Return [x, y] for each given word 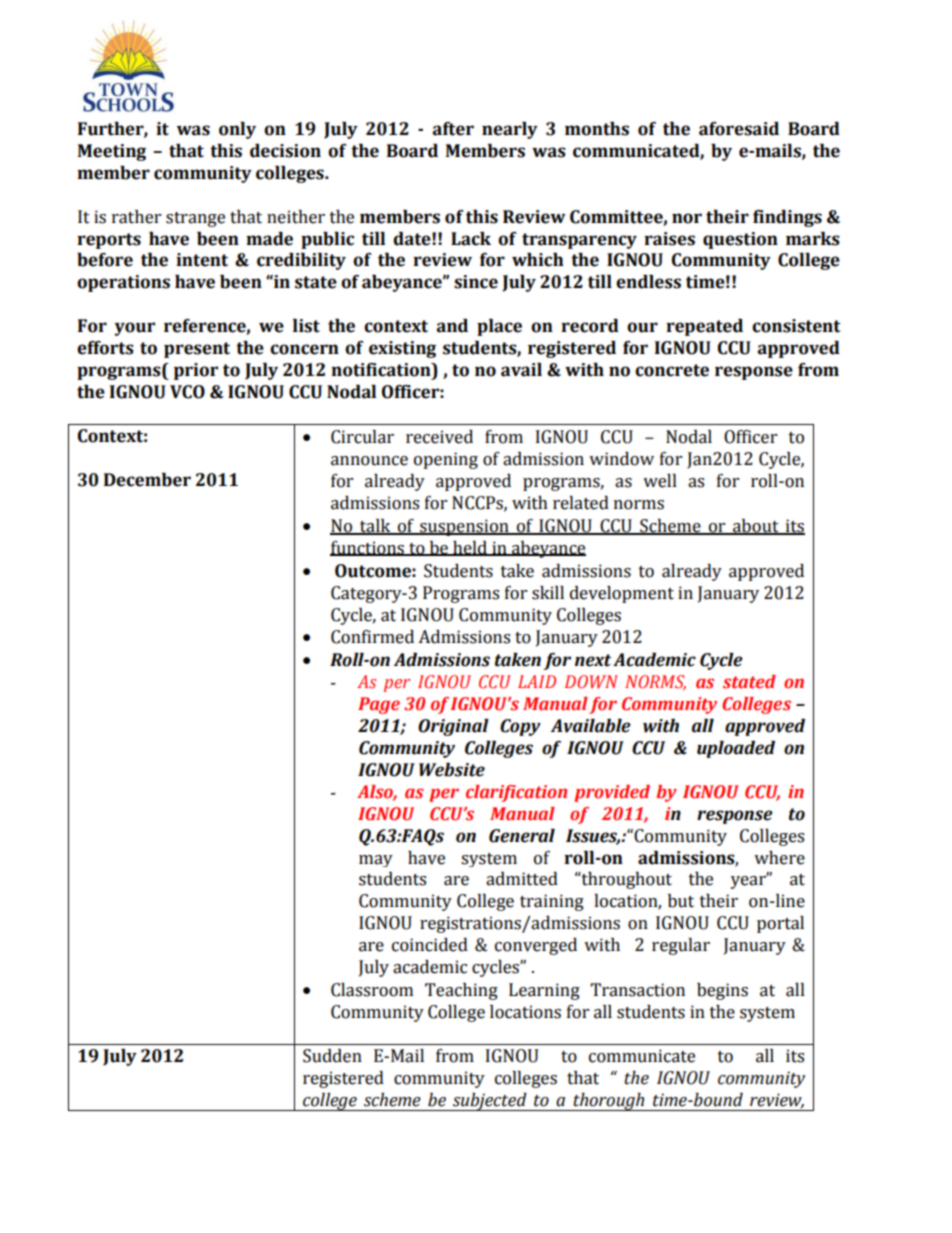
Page [379, 705]
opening [446, 460]
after [453, 129]
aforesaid [739, 129]
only [237, 130]
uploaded [736, 749]
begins [722, 991]
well [660, 481]
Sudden [332, 1056]
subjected [490, 1102]
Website [452, 770]
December [147, 480]
